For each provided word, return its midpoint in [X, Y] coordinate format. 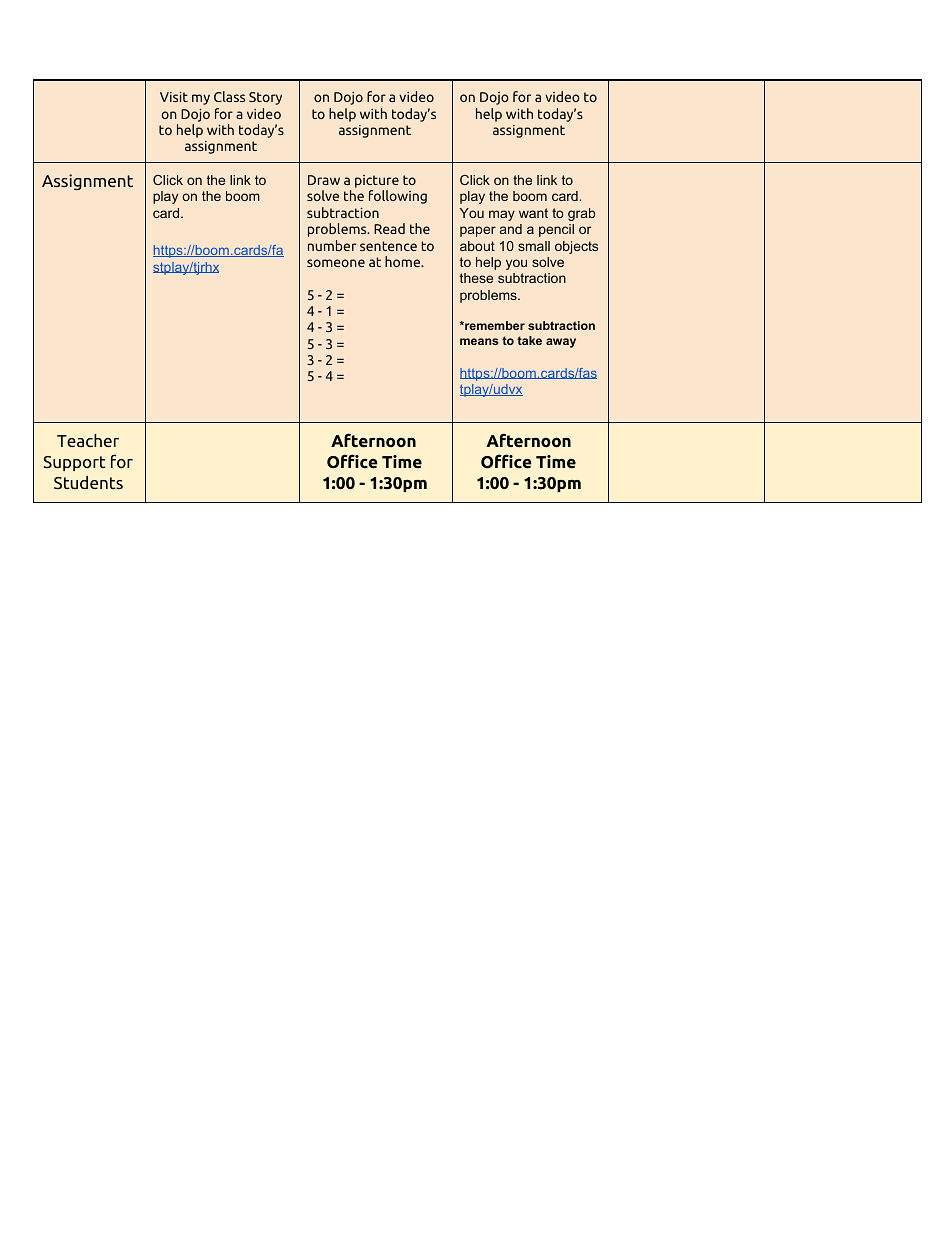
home [404, 261]
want [533, 213]
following [398, 197]
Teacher [88, 440]
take [529, 340]
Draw [324, 180]
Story [265, 98]
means [479, 341]
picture [377, 183]
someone [336, 263]
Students [88, 483]
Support [74, 463]
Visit [174, 96]
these [476, 278]
